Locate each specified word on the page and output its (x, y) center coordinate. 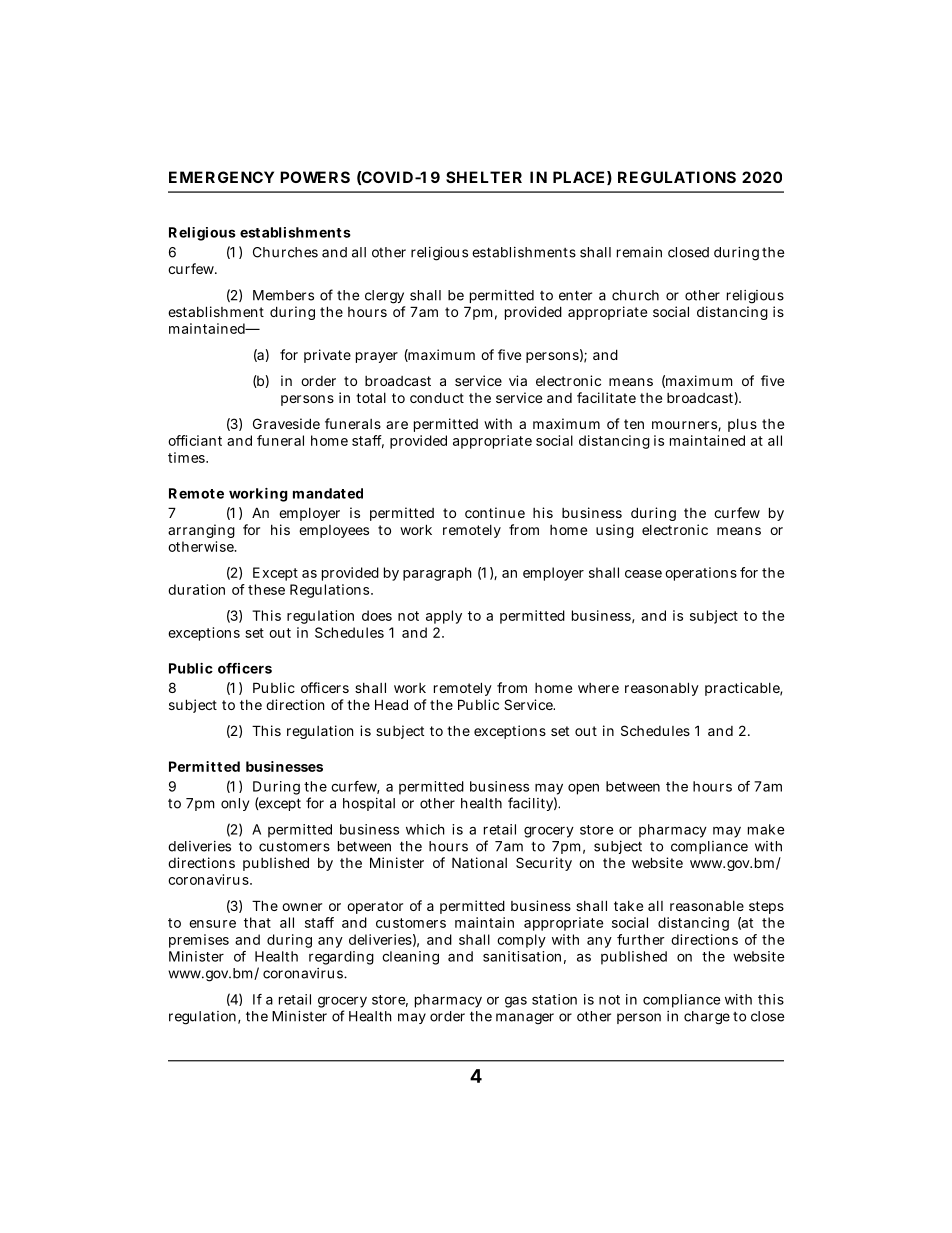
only (235, 804)
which (425, 829)
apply (444, 617)
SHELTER (484, 177)
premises (199, 941)
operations (701, 574)
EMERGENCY (221, 177)
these (266, 589)
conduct (437, 397)
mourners (685, 426)
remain (639, 252)
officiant (195, 440)
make (766, 829)
